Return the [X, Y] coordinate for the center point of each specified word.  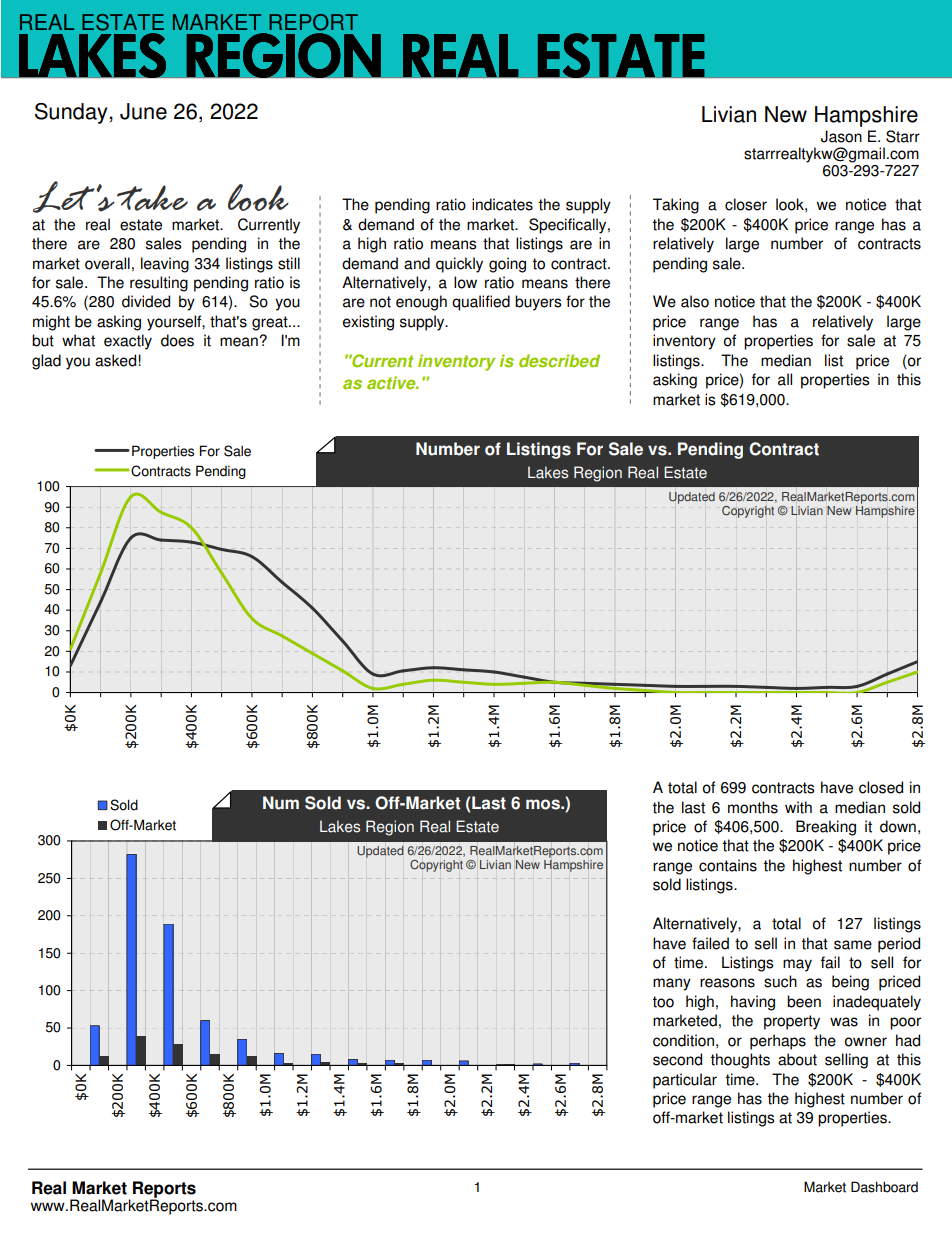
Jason [841, 136]
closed [881, 787]
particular [685, 1081]
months [753, 807]
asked [117, 360]
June [143, 111]
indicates [502, 204]
